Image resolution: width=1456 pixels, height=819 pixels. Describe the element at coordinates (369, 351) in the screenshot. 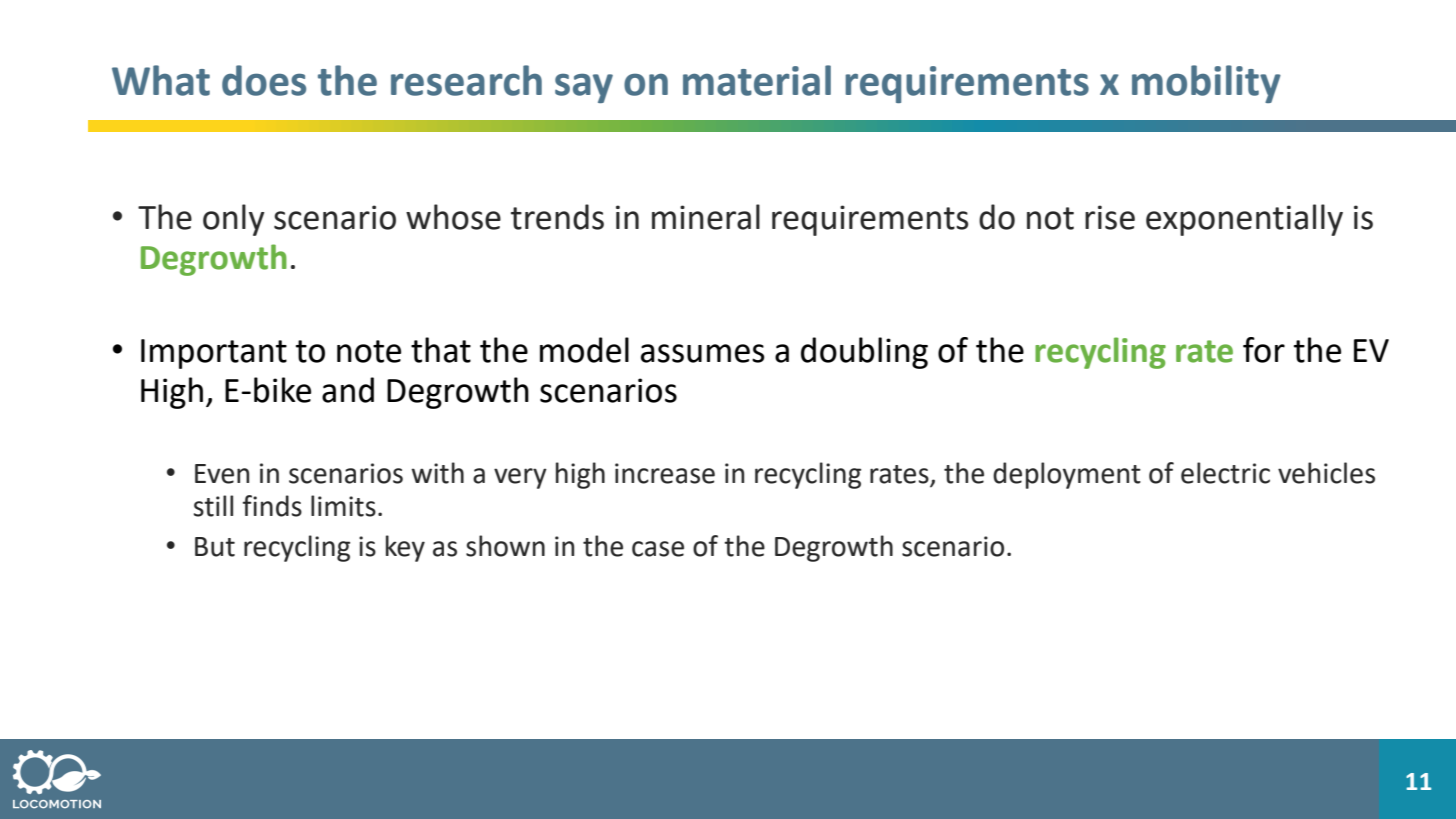

I see `note` at that location.
